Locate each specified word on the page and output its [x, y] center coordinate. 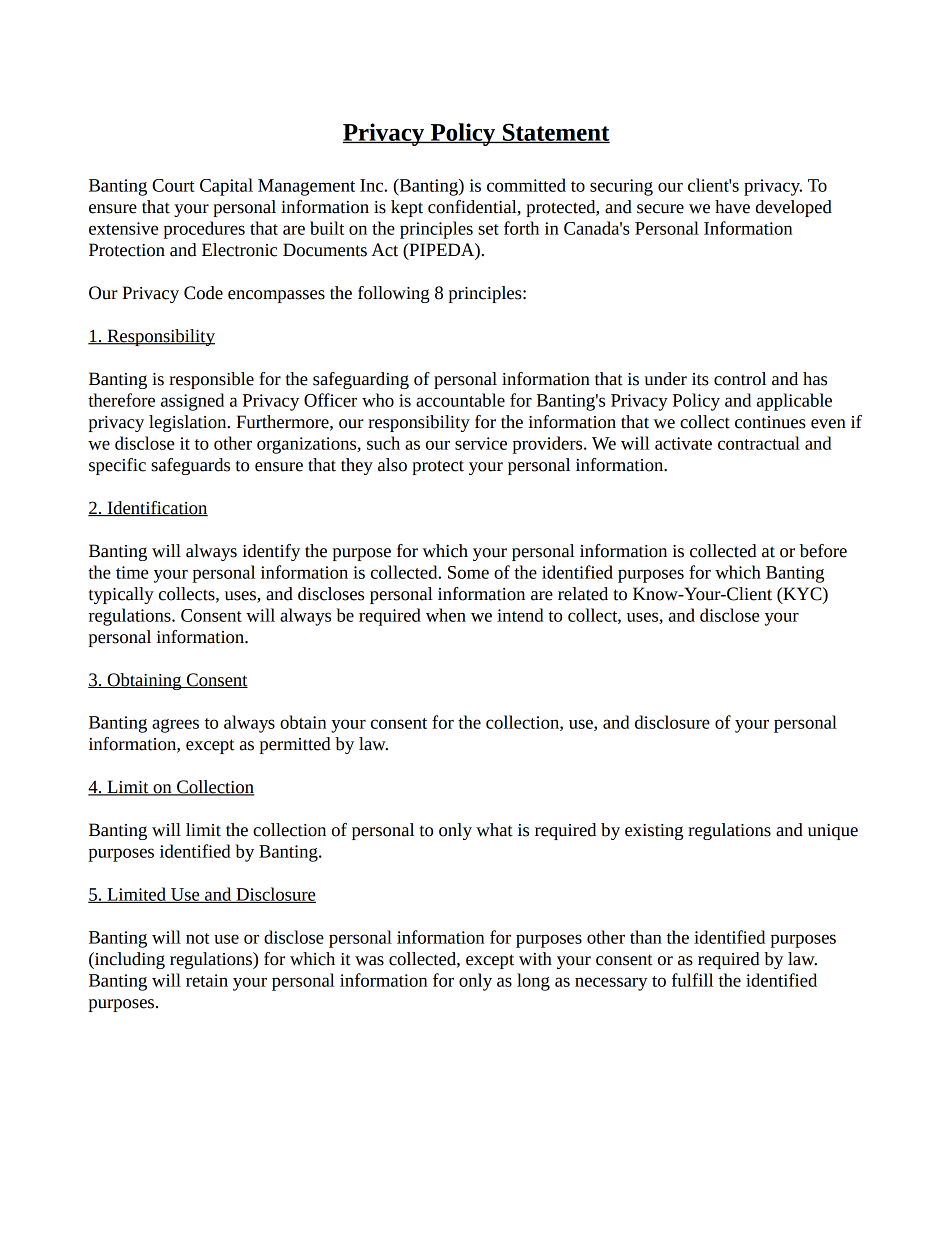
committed [526, 185]
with [535, 959]
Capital [226, 187]
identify [271, 552]
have [732, 207]
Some [468, 572]
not [197, 938]
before [823, 551]
